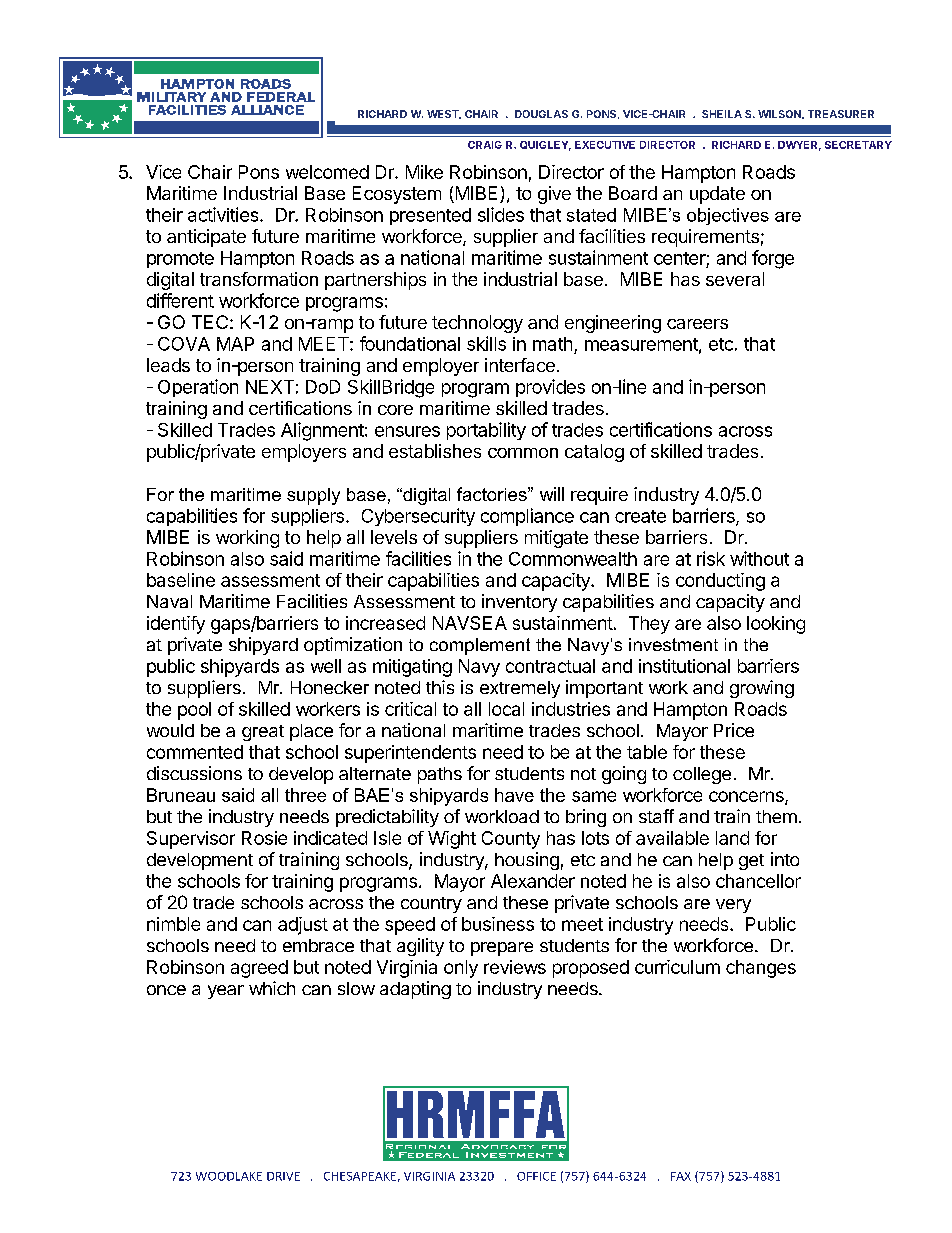 The width and height of the screenshot is (952, 1233). What do you see at coordinates (722, 114) in the screenshot?
I see `SHEILA` at bounding box center [722, 114].
